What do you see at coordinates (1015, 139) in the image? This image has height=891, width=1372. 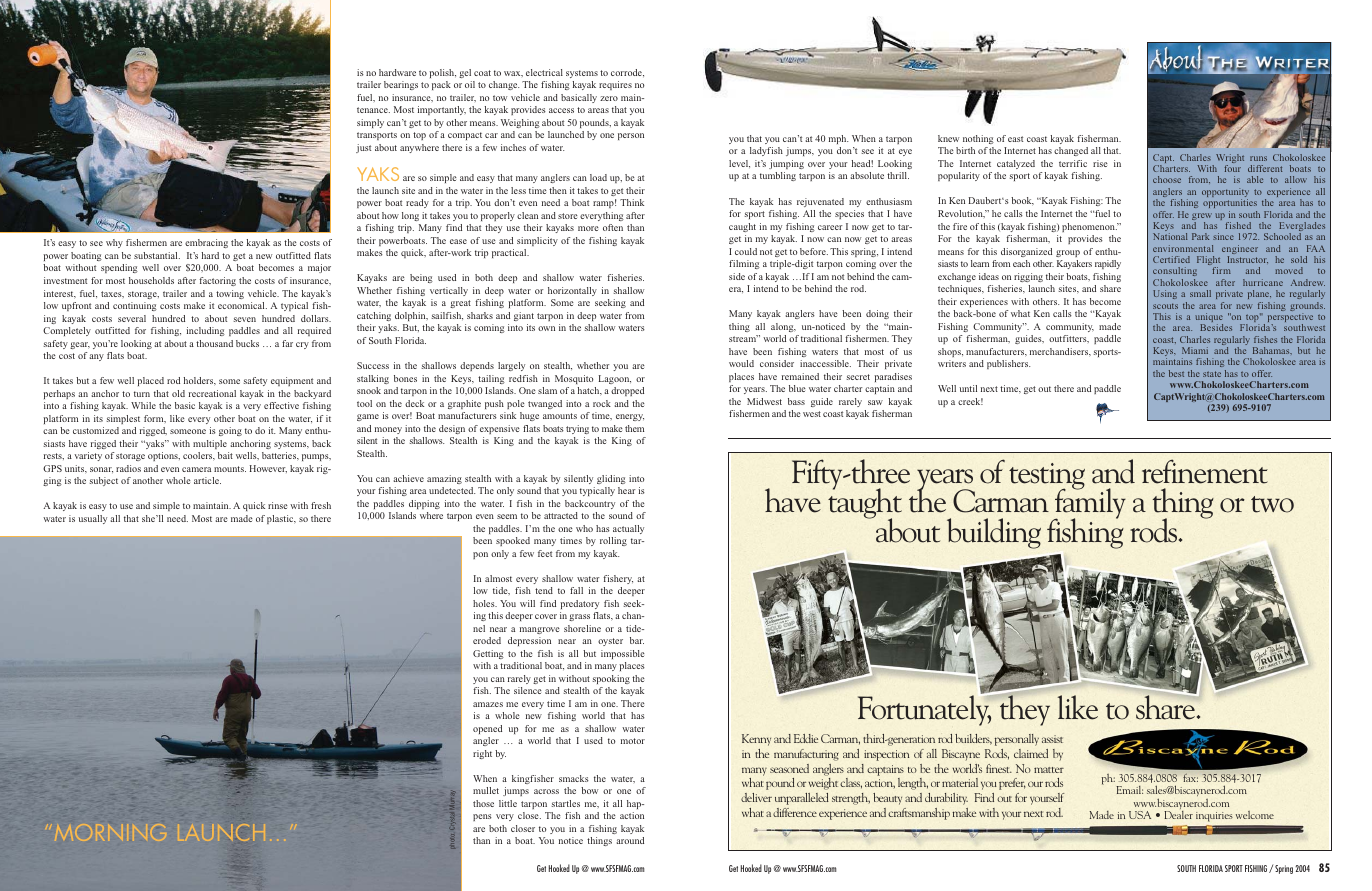 I see `east` at bounding box center [1015, 139].
